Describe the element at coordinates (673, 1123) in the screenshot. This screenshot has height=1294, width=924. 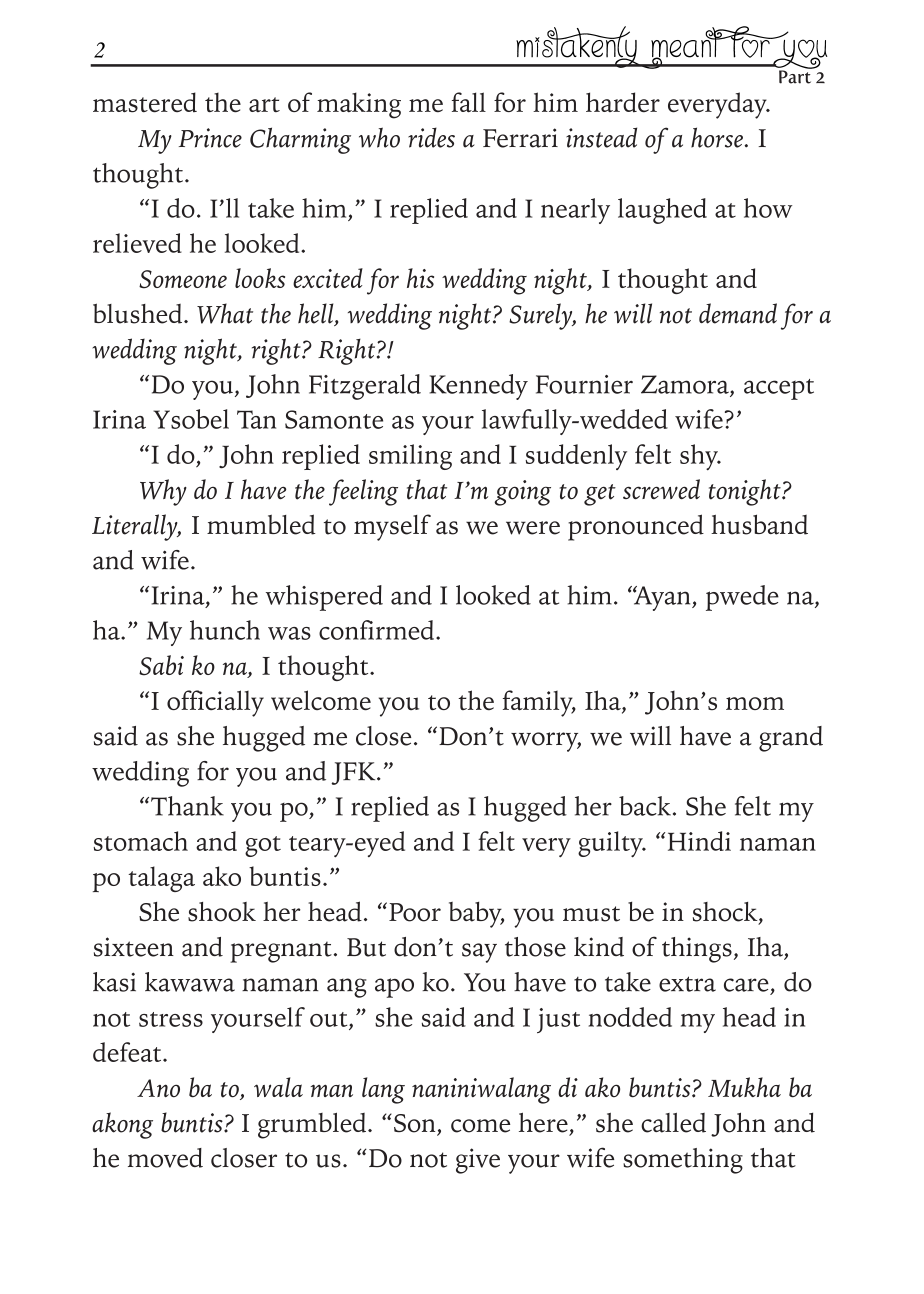
I see `called` at that location.
